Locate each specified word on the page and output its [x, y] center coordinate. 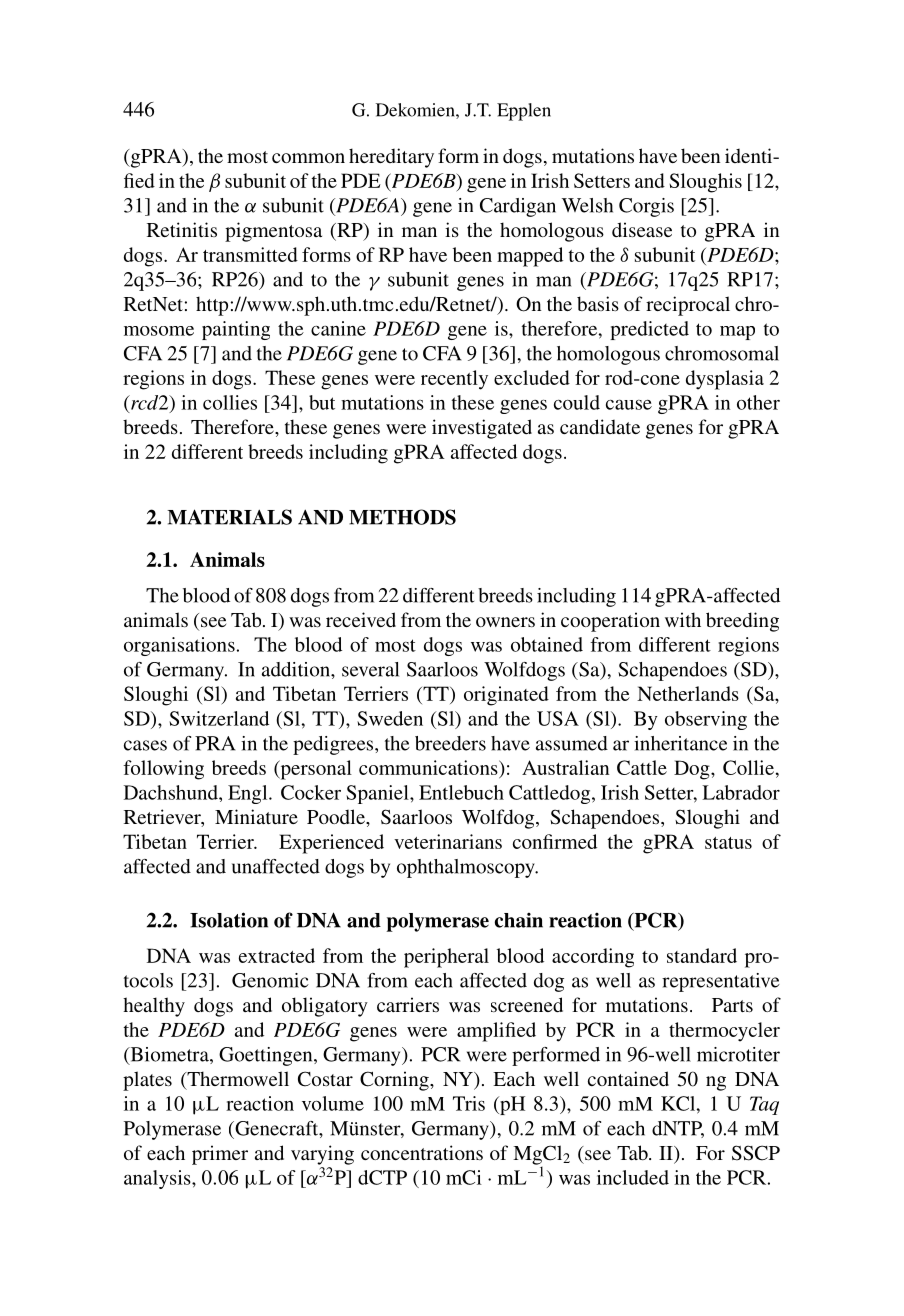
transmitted [250, 254]
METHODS [402, 517]
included [633, 1177]
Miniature [256, 816]
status [728, 843]
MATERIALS [229, 517]
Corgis [646, 207]
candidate [600, 426]
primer [220, 1155]
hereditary [391, 158]
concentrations [422, 1152]
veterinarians [448, 841]
